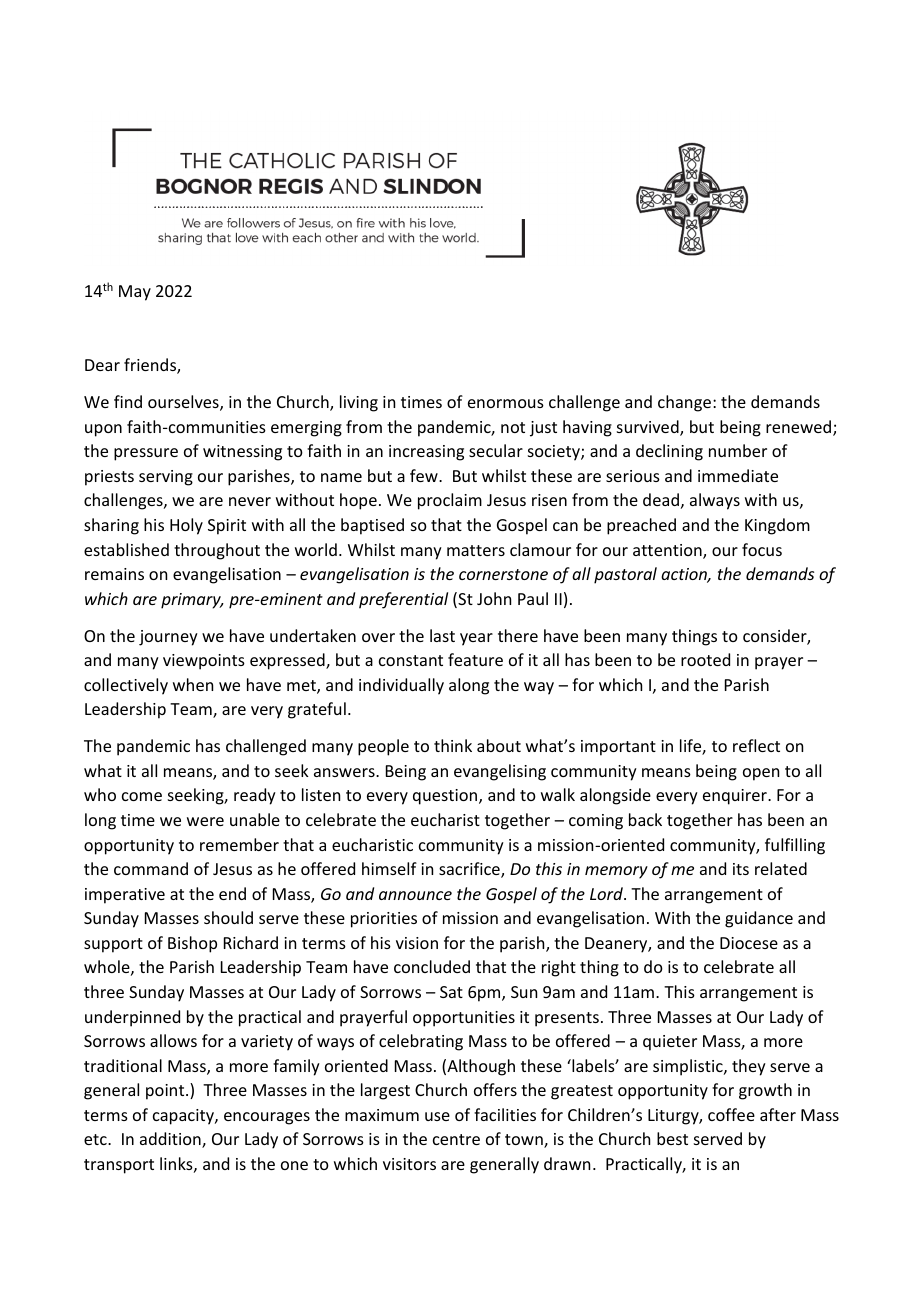 The height and width of the image is (1308, 924). Describe the element at coordinates (135, 293) in the image. I see `May` at that location.
